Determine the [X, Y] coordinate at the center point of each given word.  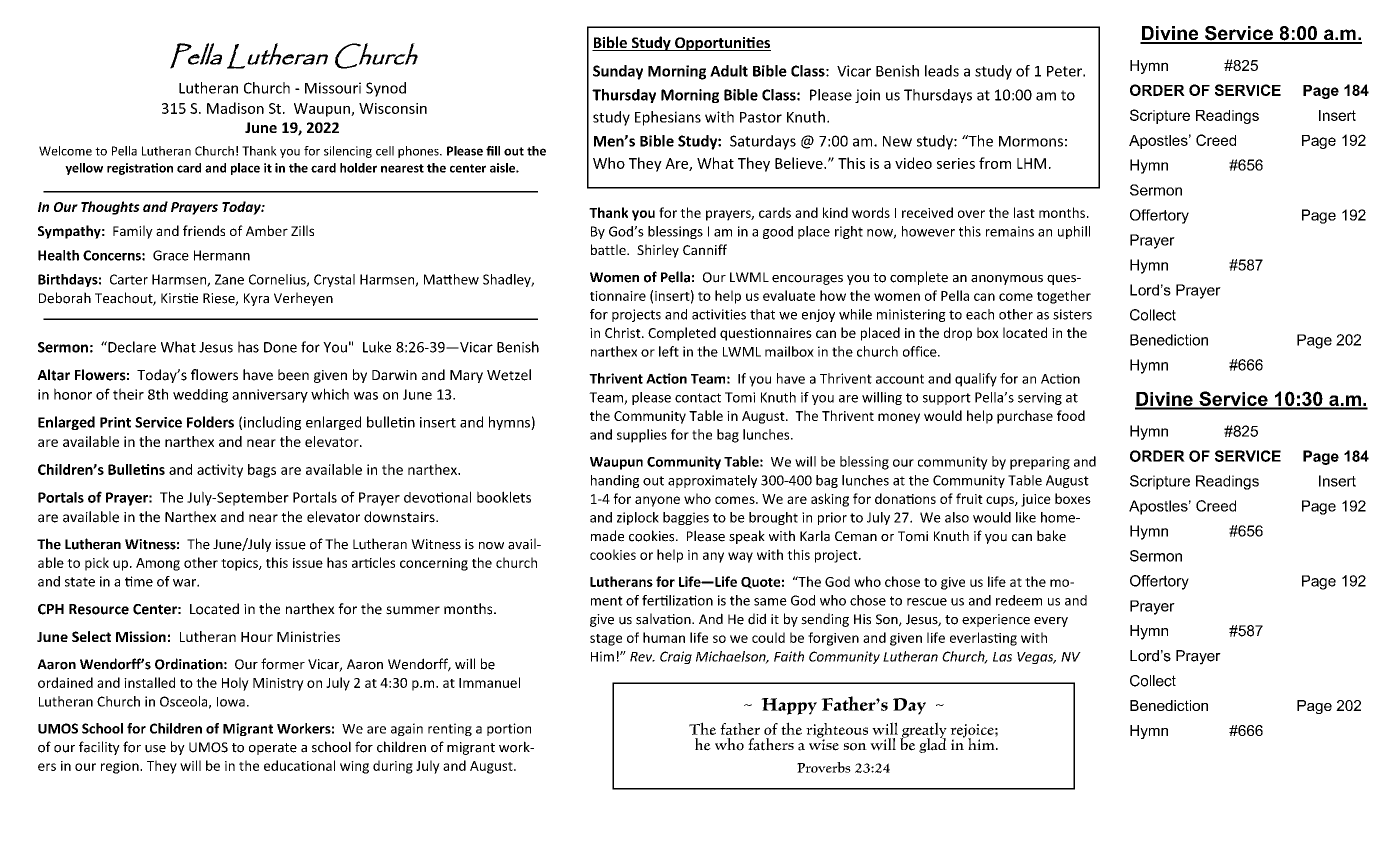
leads [942, 71]
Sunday [618, 72]
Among [158, 564]
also [957, 517]
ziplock [638, 518]
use [155, 749]
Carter [129, 279]
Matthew [451, 279]
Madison [235, 108]
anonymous [1007, 280]
